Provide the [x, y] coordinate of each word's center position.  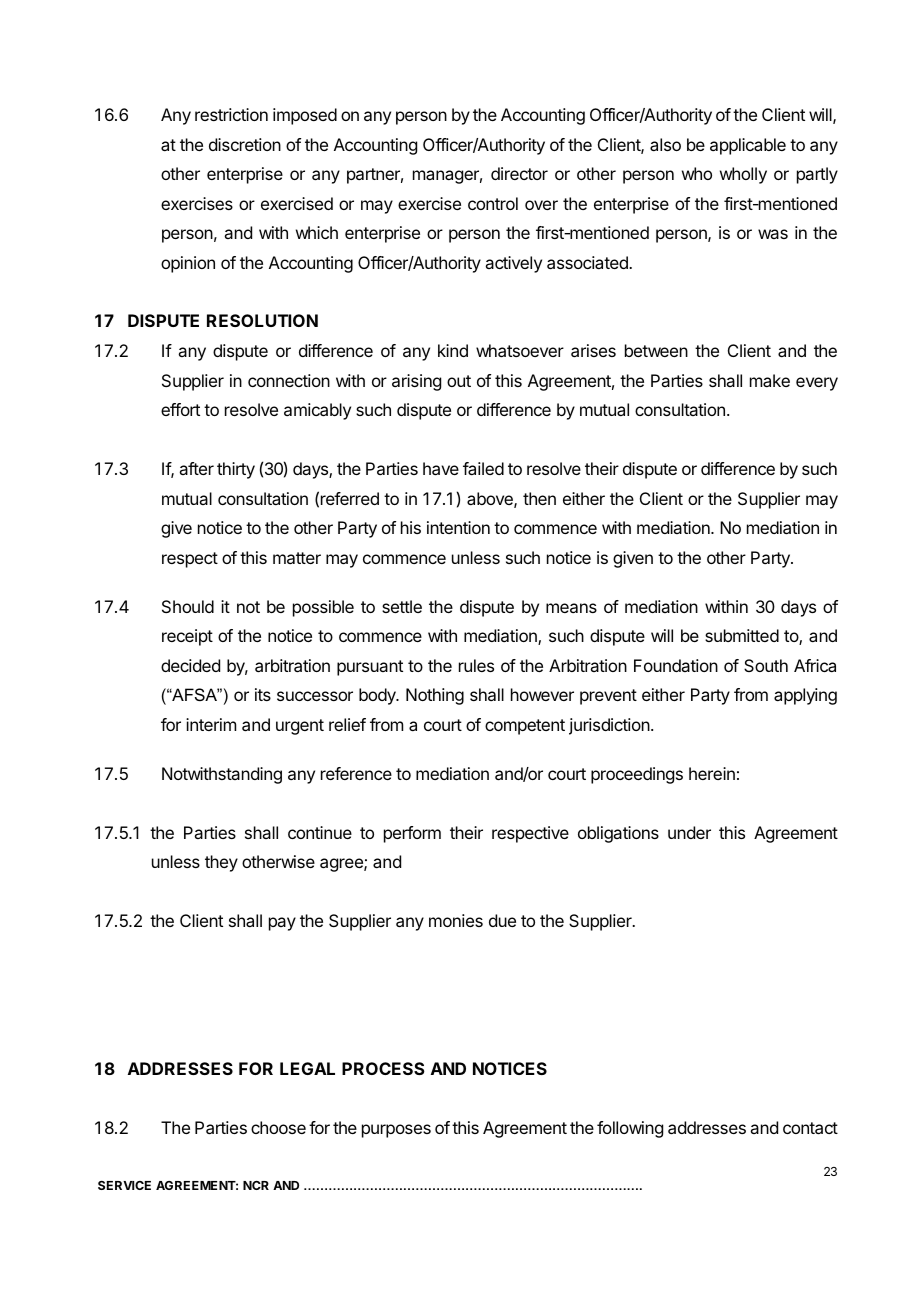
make [770, 380]
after [196, 468]
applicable [748, 146]
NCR [256, 1185]
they [221, 863]
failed [483, 468]
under [689, 832]
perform [412, 834]
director [519, 173]
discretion [245, 144]
